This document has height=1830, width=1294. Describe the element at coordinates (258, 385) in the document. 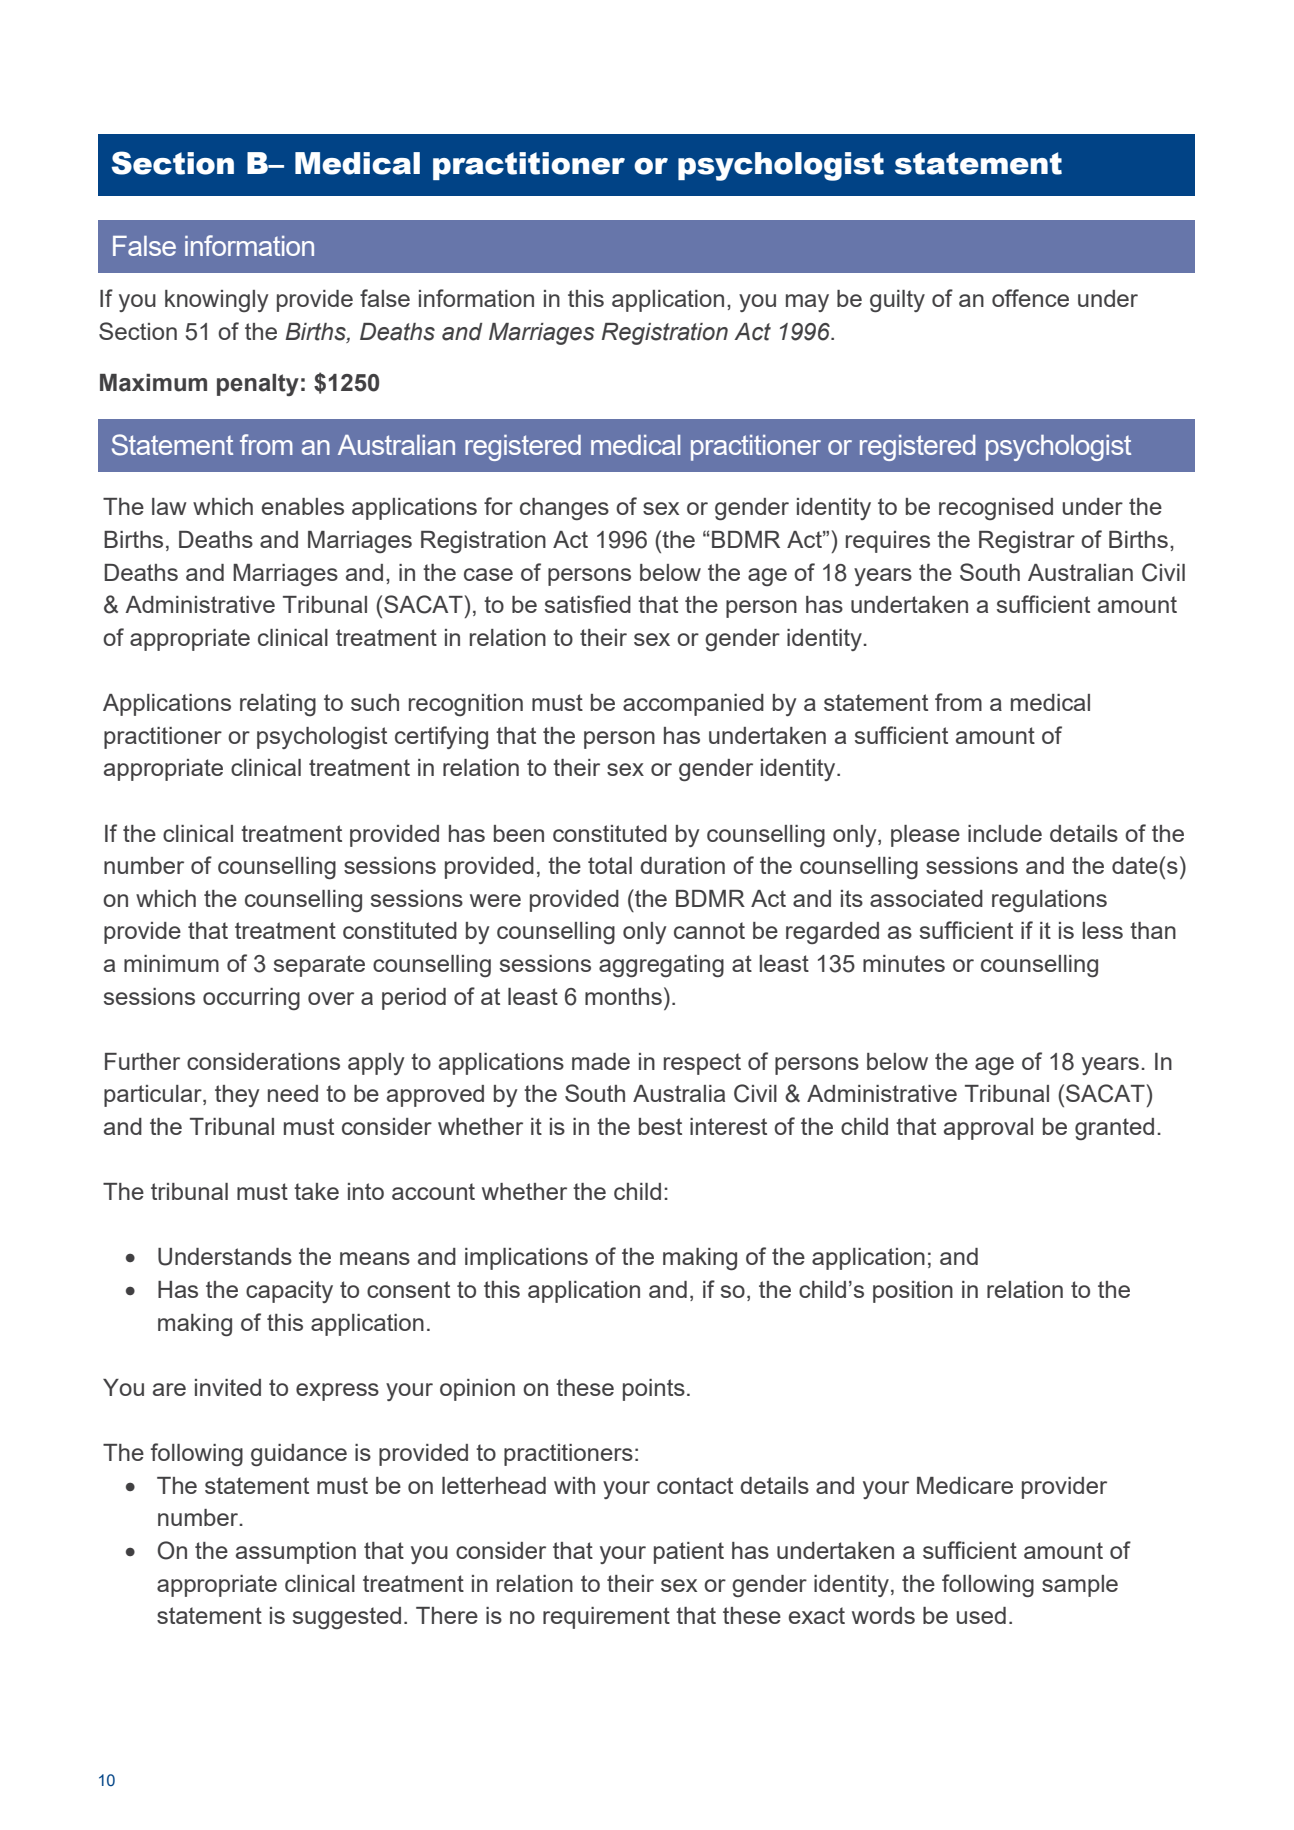

I see `penalty` at that location.
